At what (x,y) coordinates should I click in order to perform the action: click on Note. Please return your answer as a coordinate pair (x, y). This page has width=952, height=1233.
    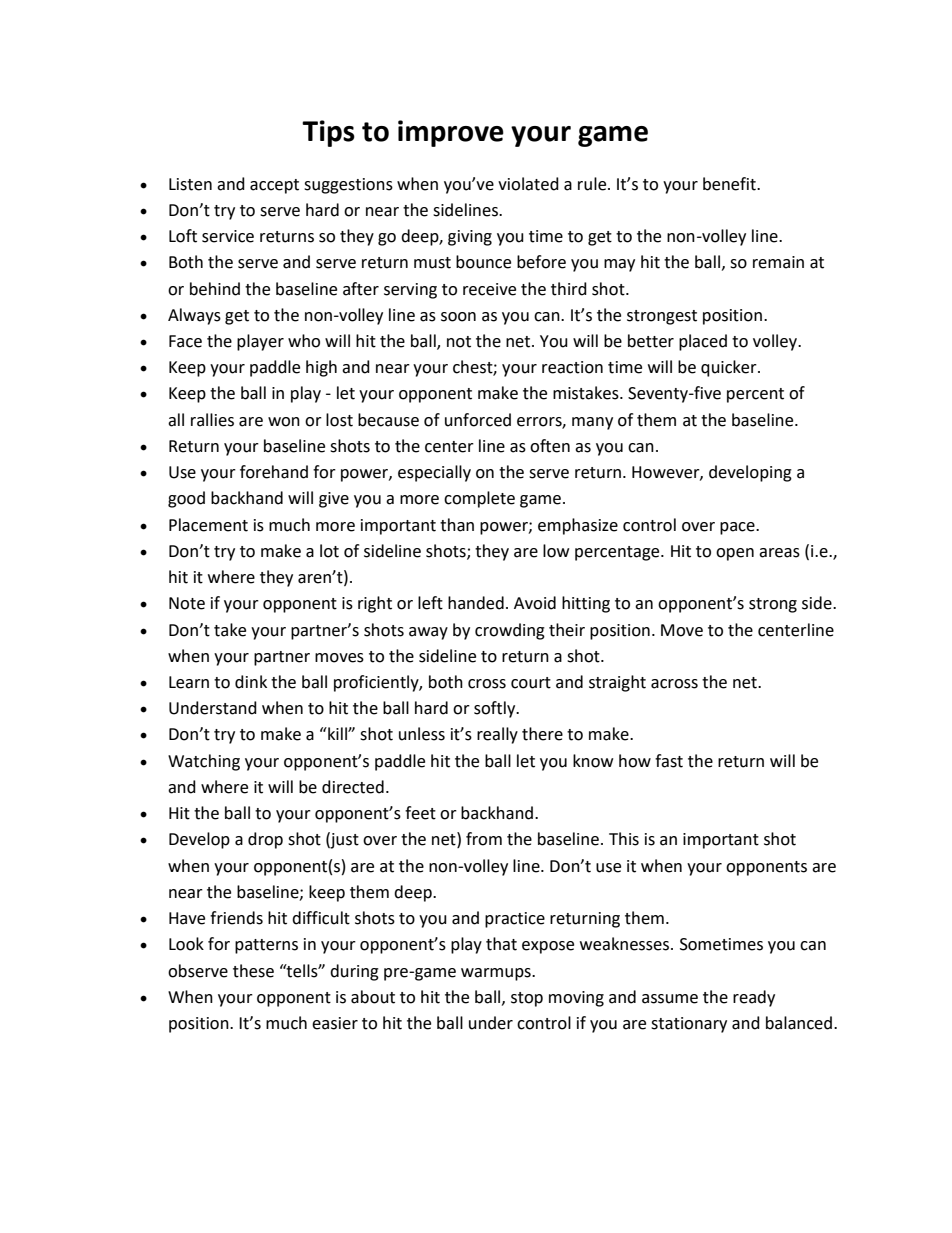
    Looking at the image, I should click on (187, 603).
